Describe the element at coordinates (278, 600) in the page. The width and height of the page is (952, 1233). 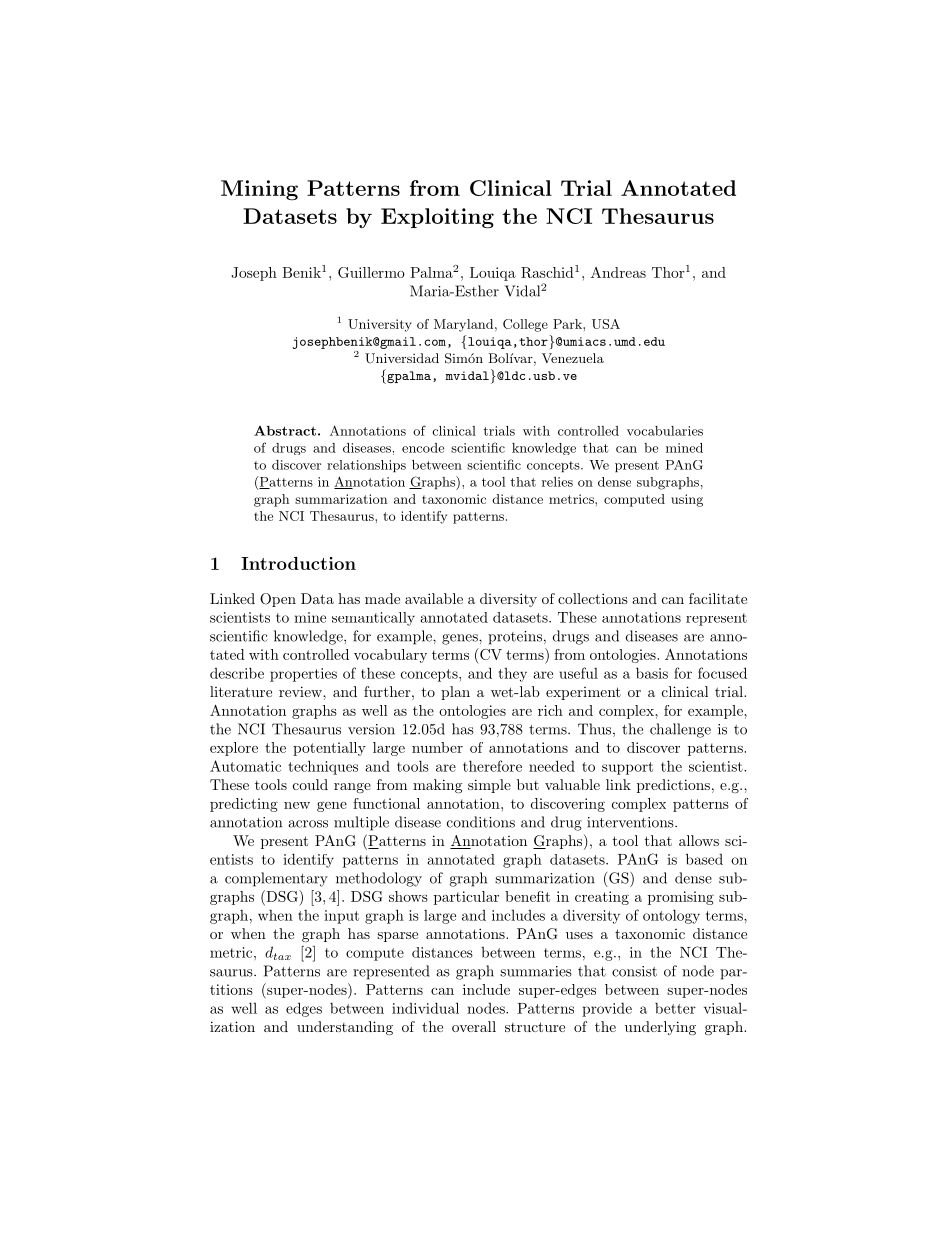
I see `Open` at that location.
